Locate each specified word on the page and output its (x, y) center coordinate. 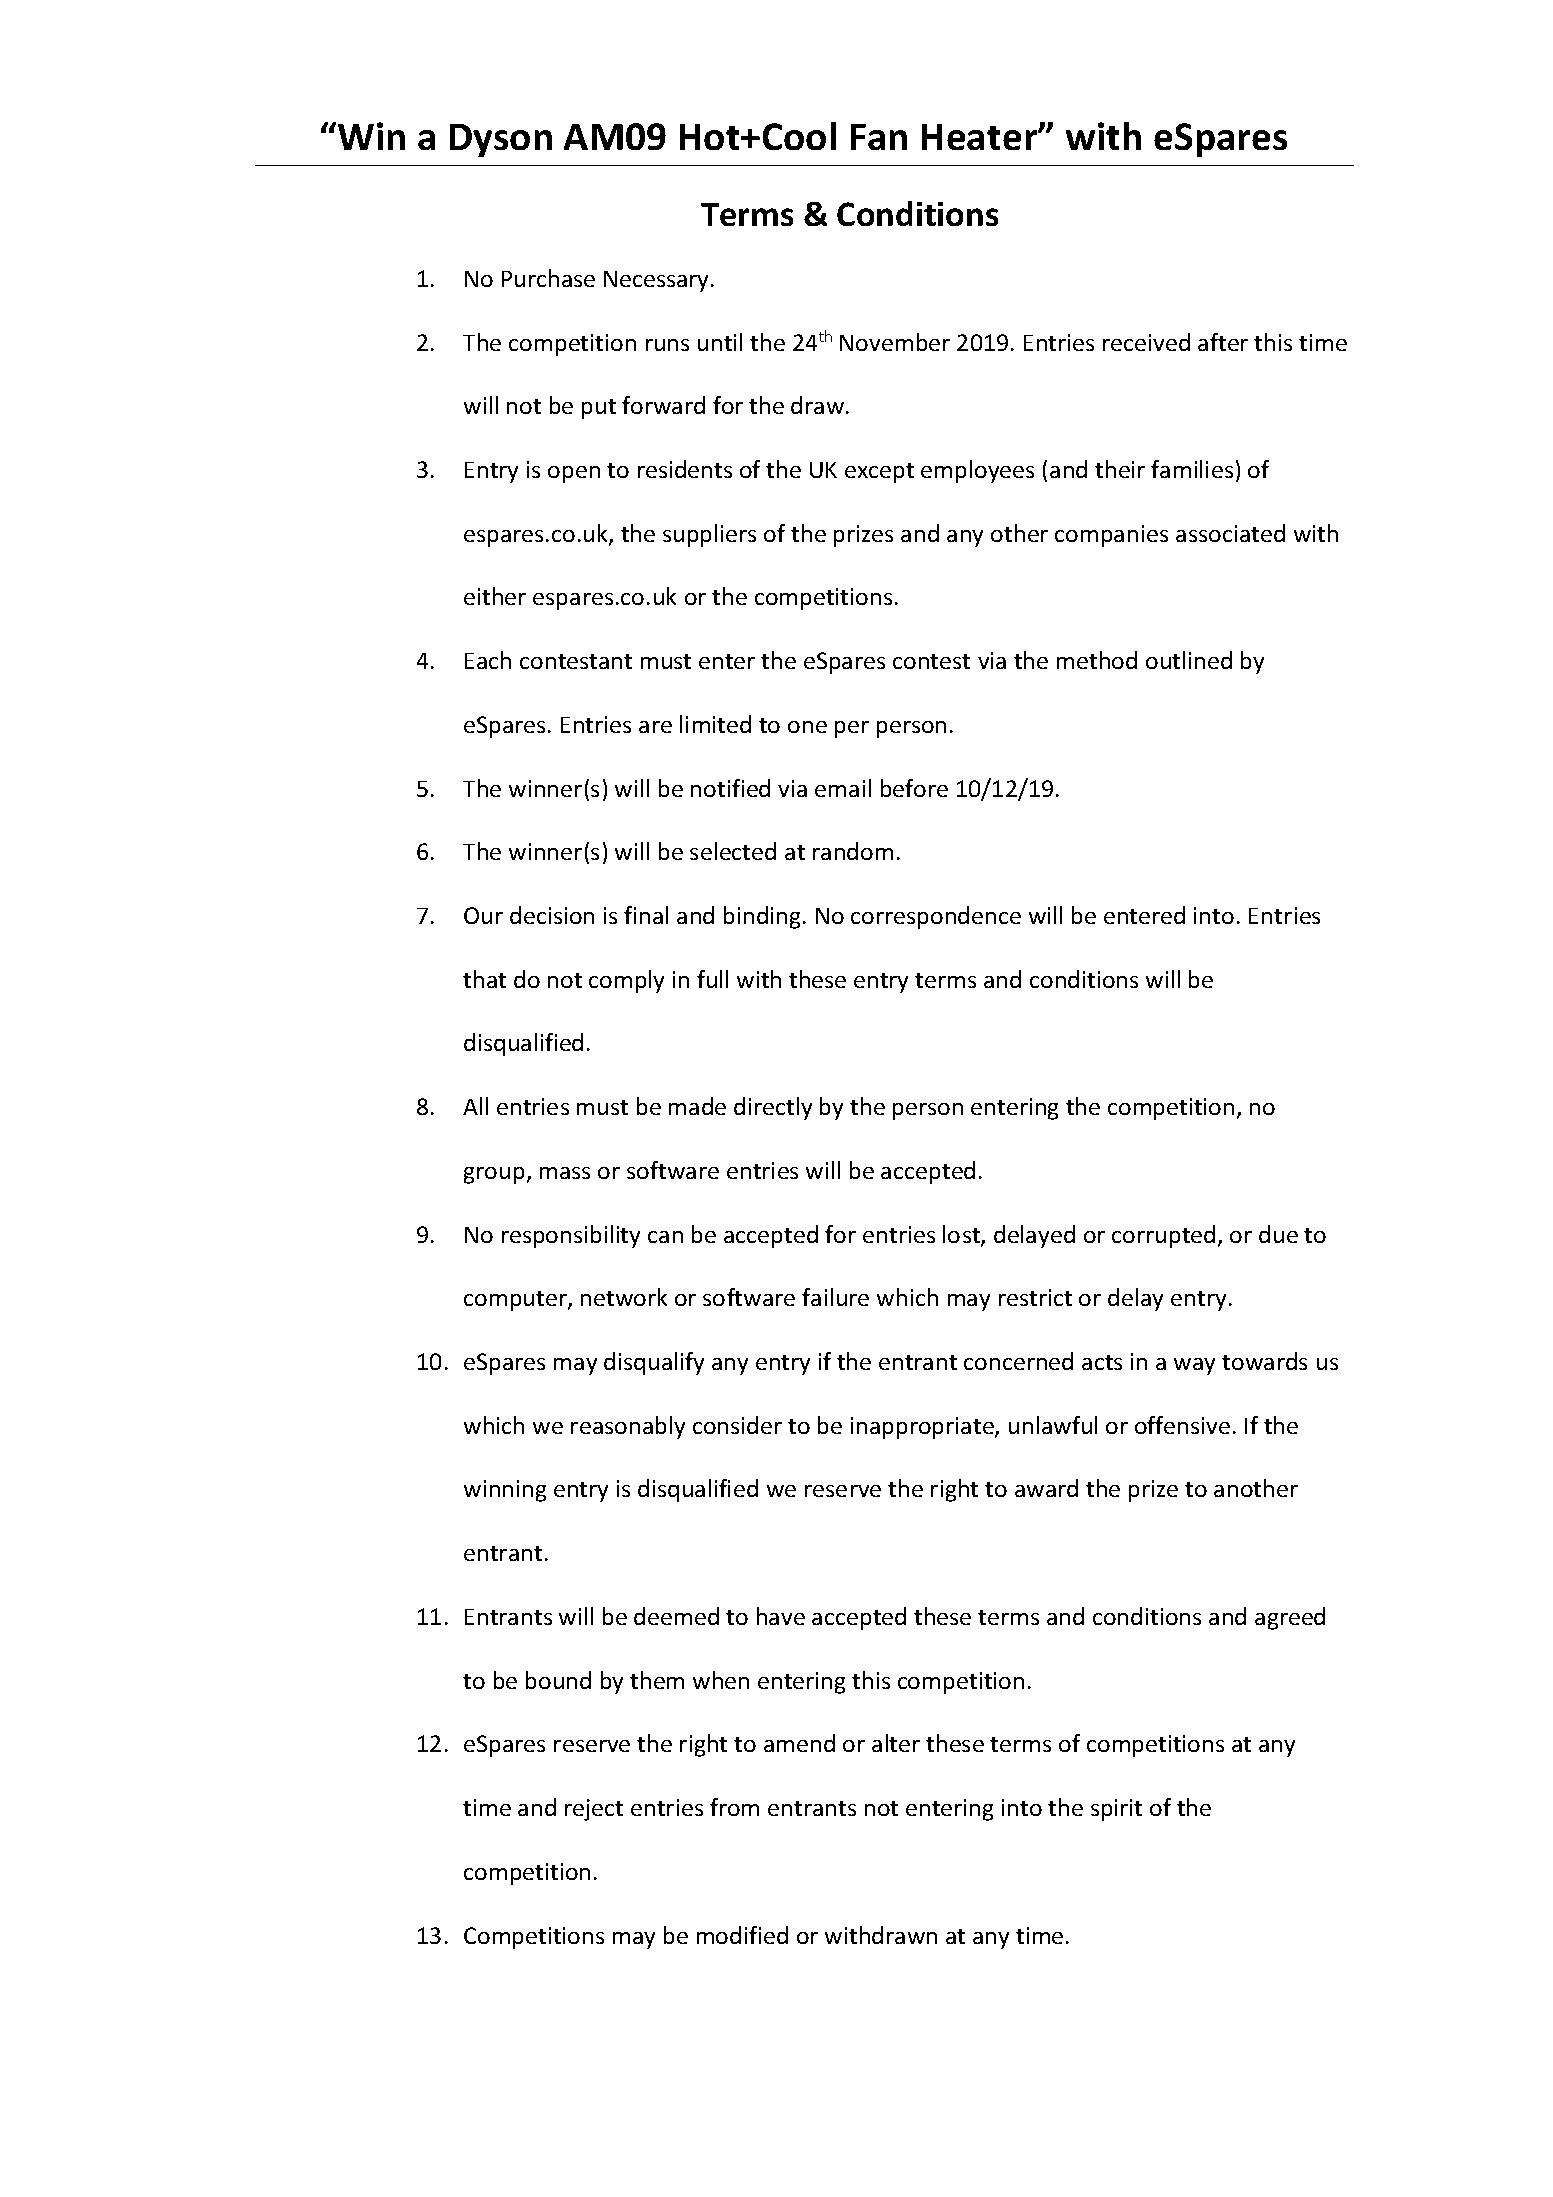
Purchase (548, 278)
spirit (1116, 1810)
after (1223, 342)
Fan (879, 137)
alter (896, 1743)
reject (594, 1810)
